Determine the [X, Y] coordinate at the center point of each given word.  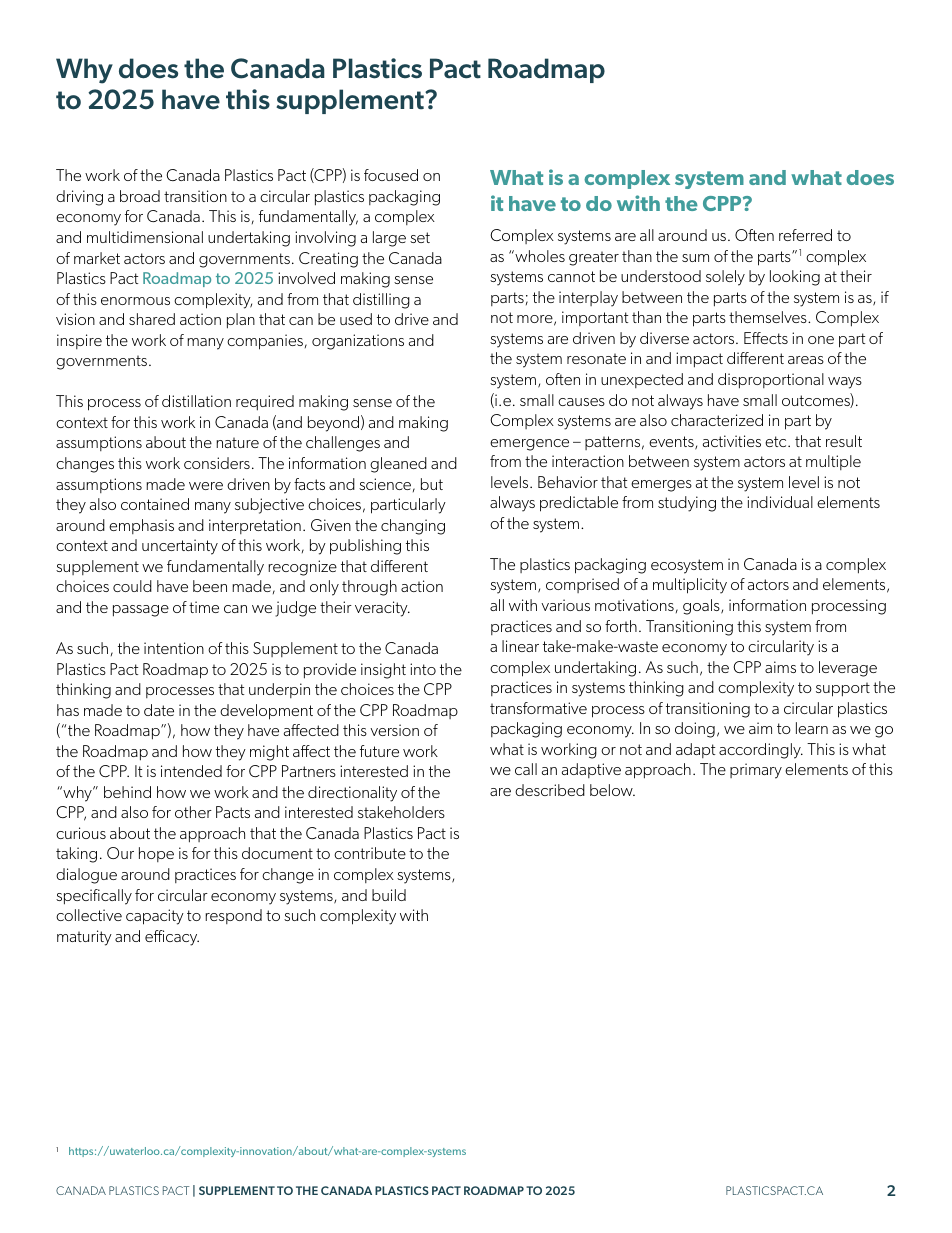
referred [805, 235]
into [423, 669]
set [420, 237]
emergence [529, 445]
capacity [155, 917]
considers [217, 463]
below [612, 790]
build [389, 895]
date [159, 710]
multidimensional [145, 237]
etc [777, 441]
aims [780, 667]
